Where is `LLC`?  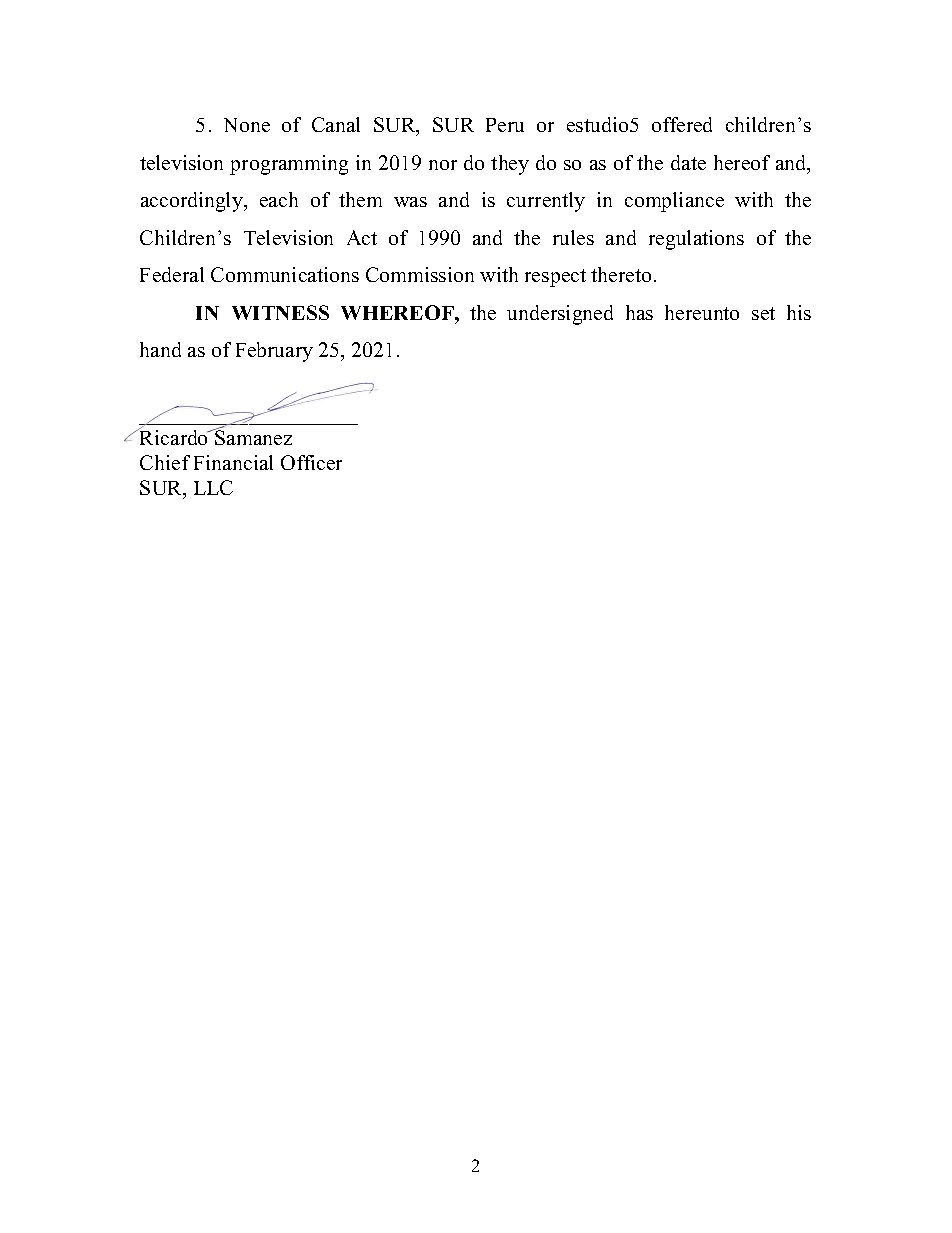 LLC is located at coordinates (213, 487).
